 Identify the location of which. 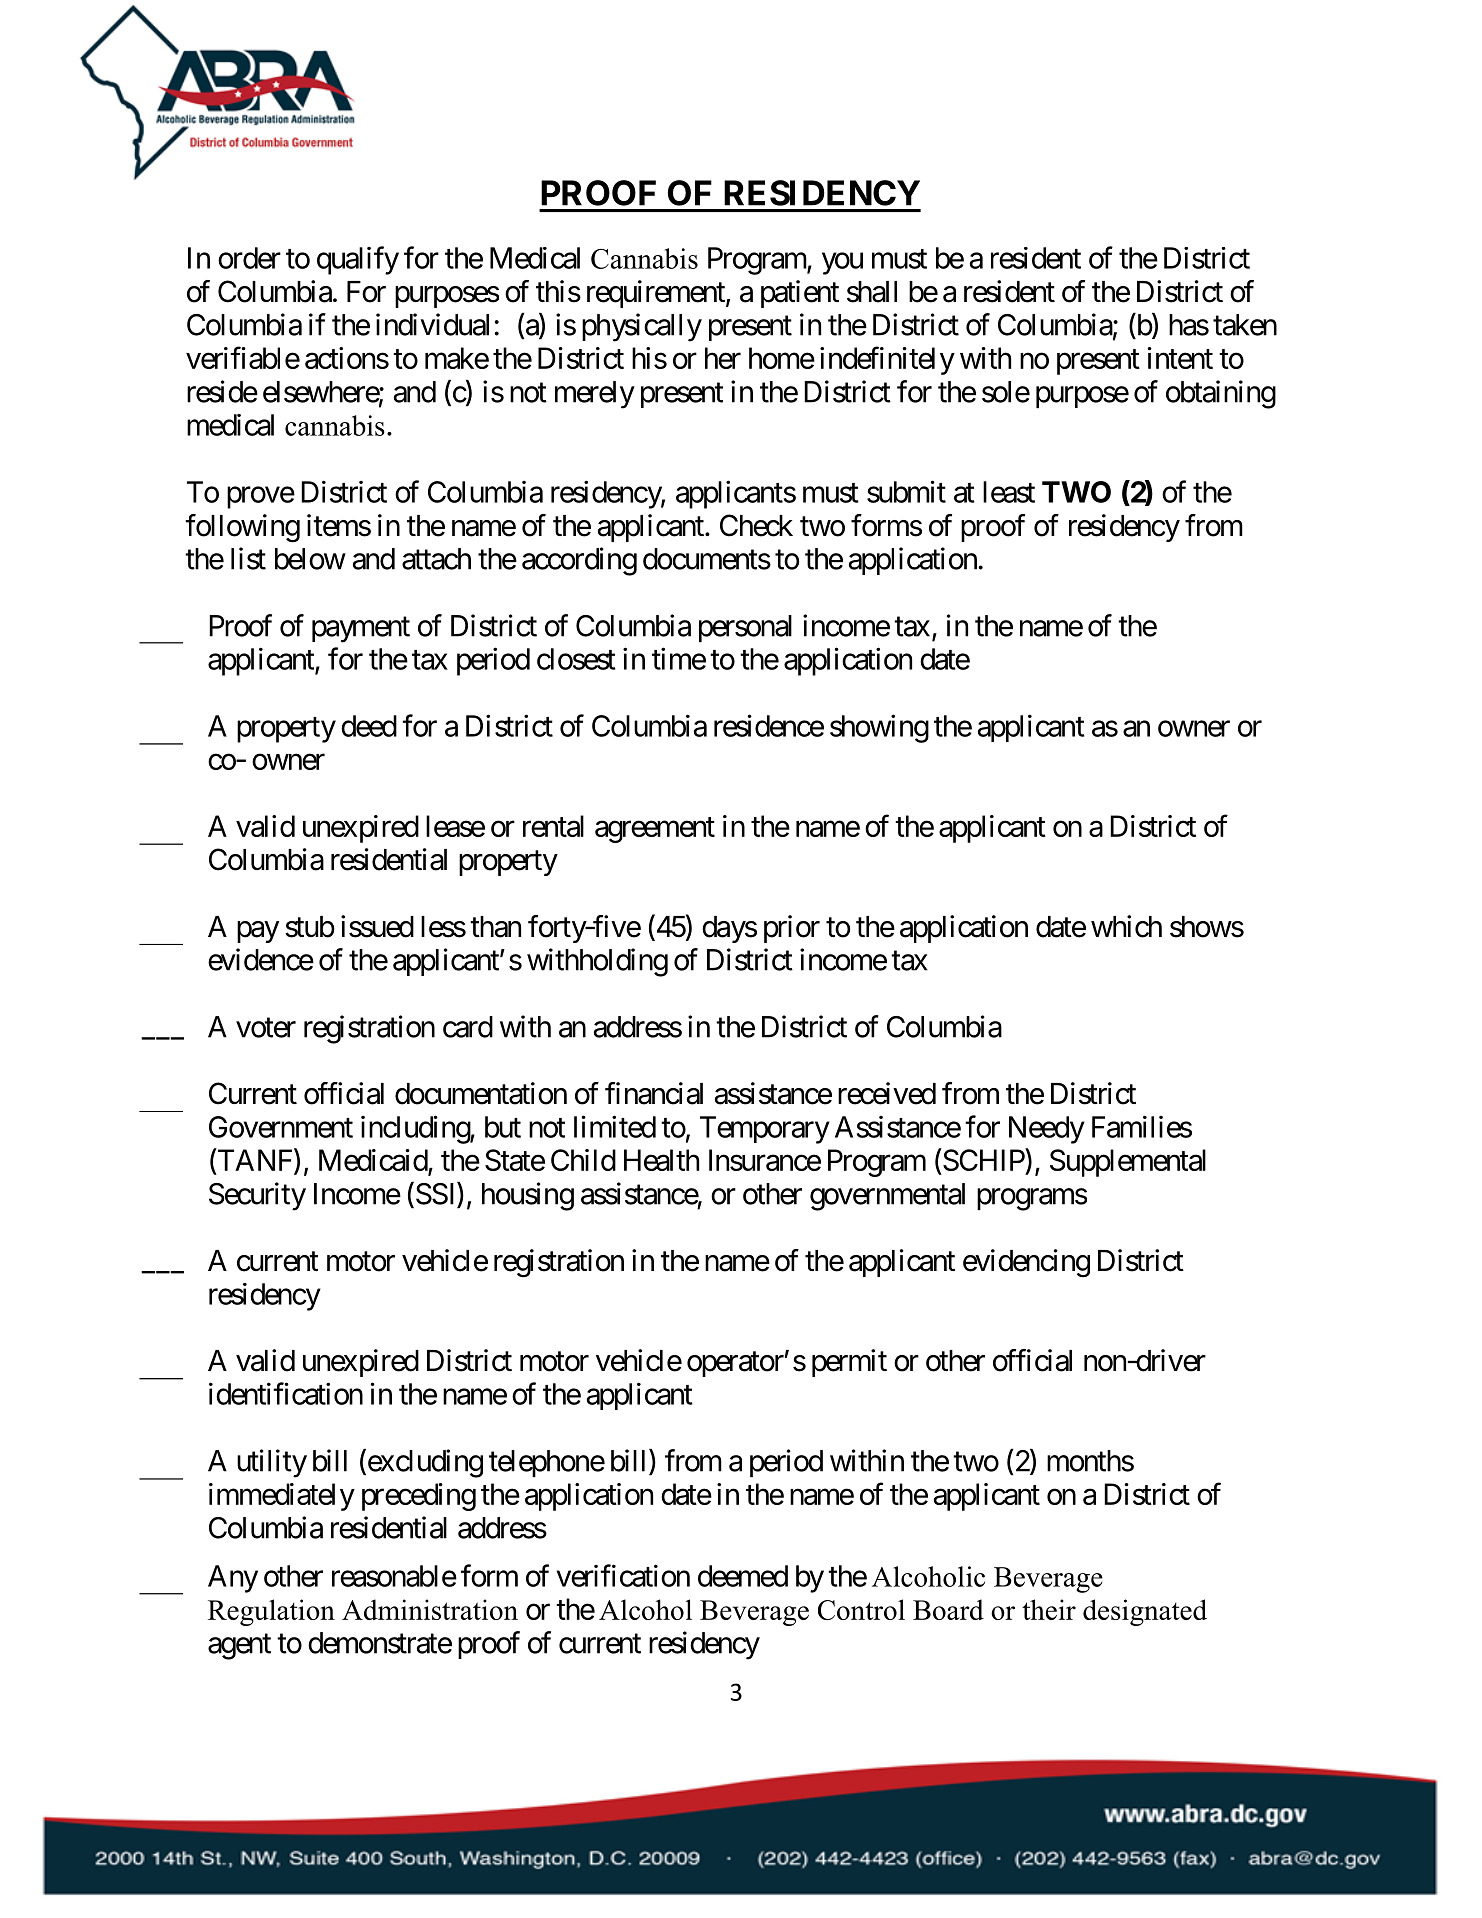
(1126, 926).
